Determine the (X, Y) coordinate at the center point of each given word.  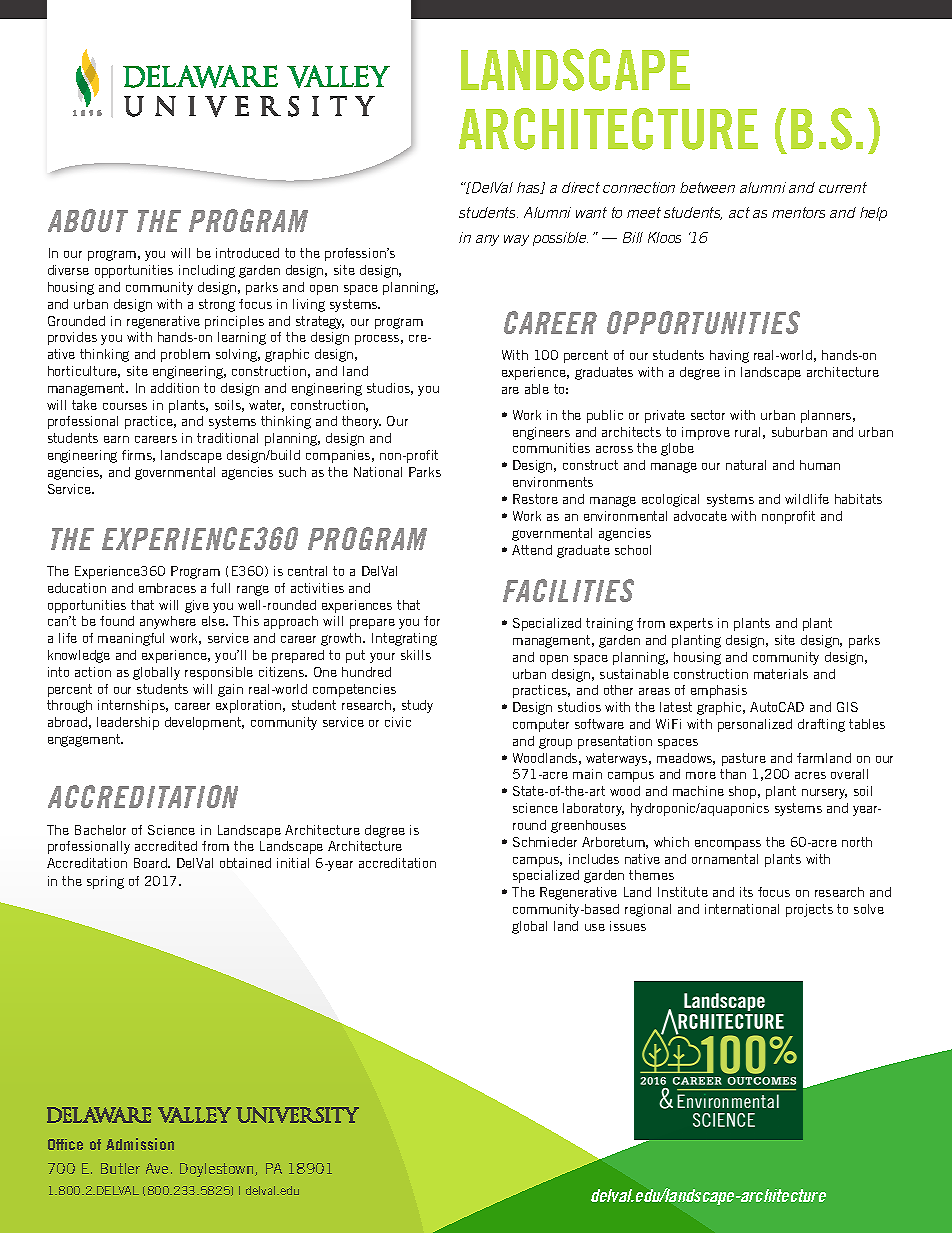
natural (746, 465)
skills (416, 655)
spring (105, 882)
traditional (227, 438)
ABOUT (88, 220)
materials (781, 674)
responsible (219, 673)
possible (560, 239)
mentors (798, 212)
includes (594, 859)
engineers (541, 433)
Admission (140, 1144)
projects (809, 910)
